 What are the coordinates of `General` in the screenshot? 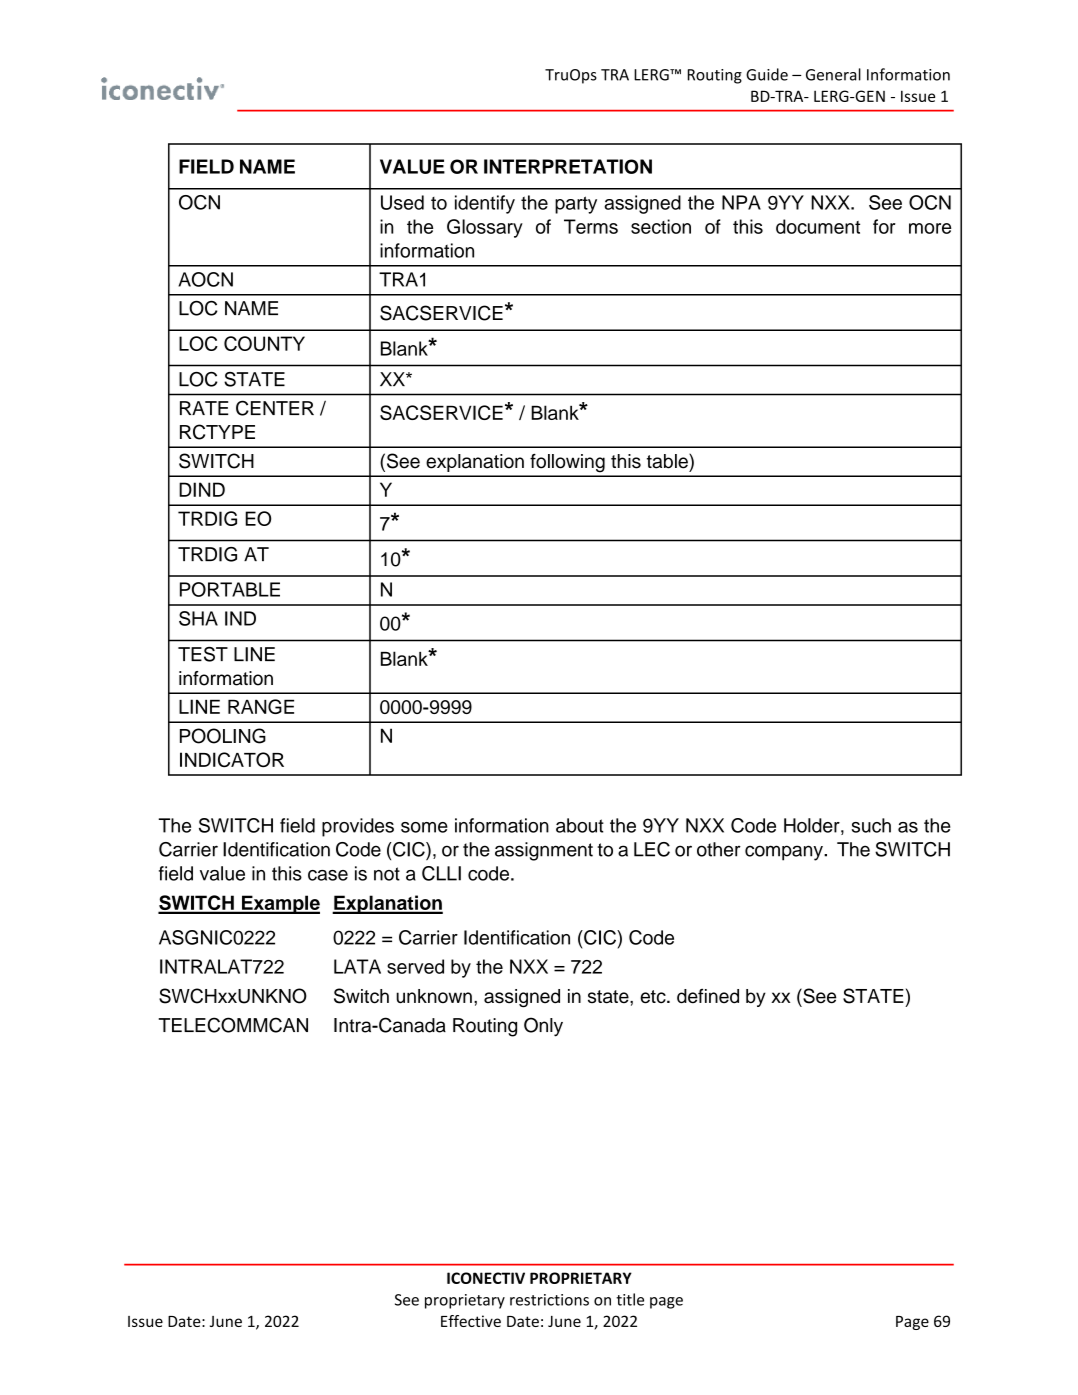 It's located at (833, 74).
